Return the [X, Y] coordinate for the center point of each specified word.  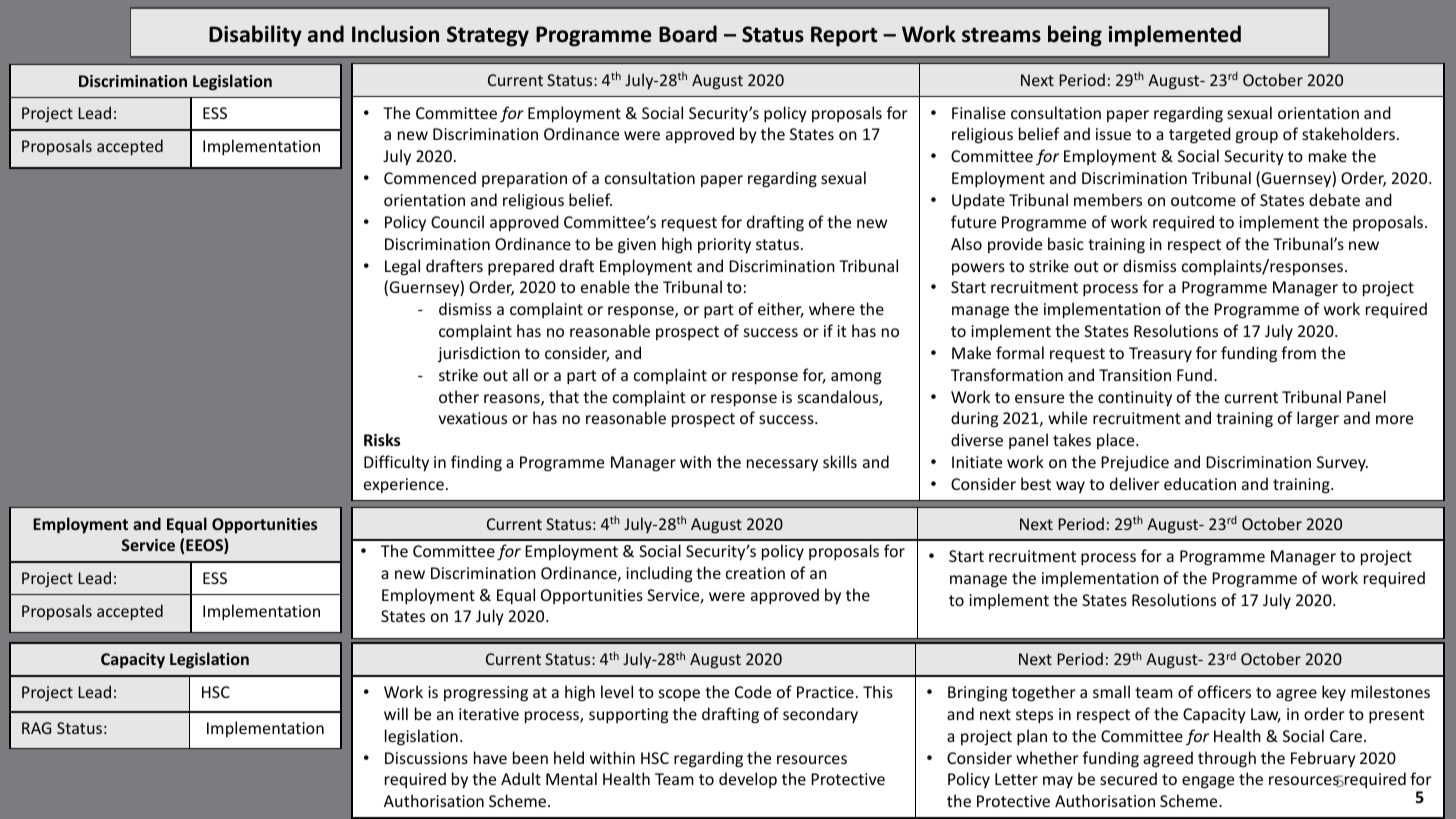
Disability [255, 36]
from [1298, 352]
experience [404, 485]
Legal [402, 267]
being [1075, 36]
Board [688, 34]
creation [755, 573]
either [781, 310]
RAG [36, 728]
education [1200, 483]
